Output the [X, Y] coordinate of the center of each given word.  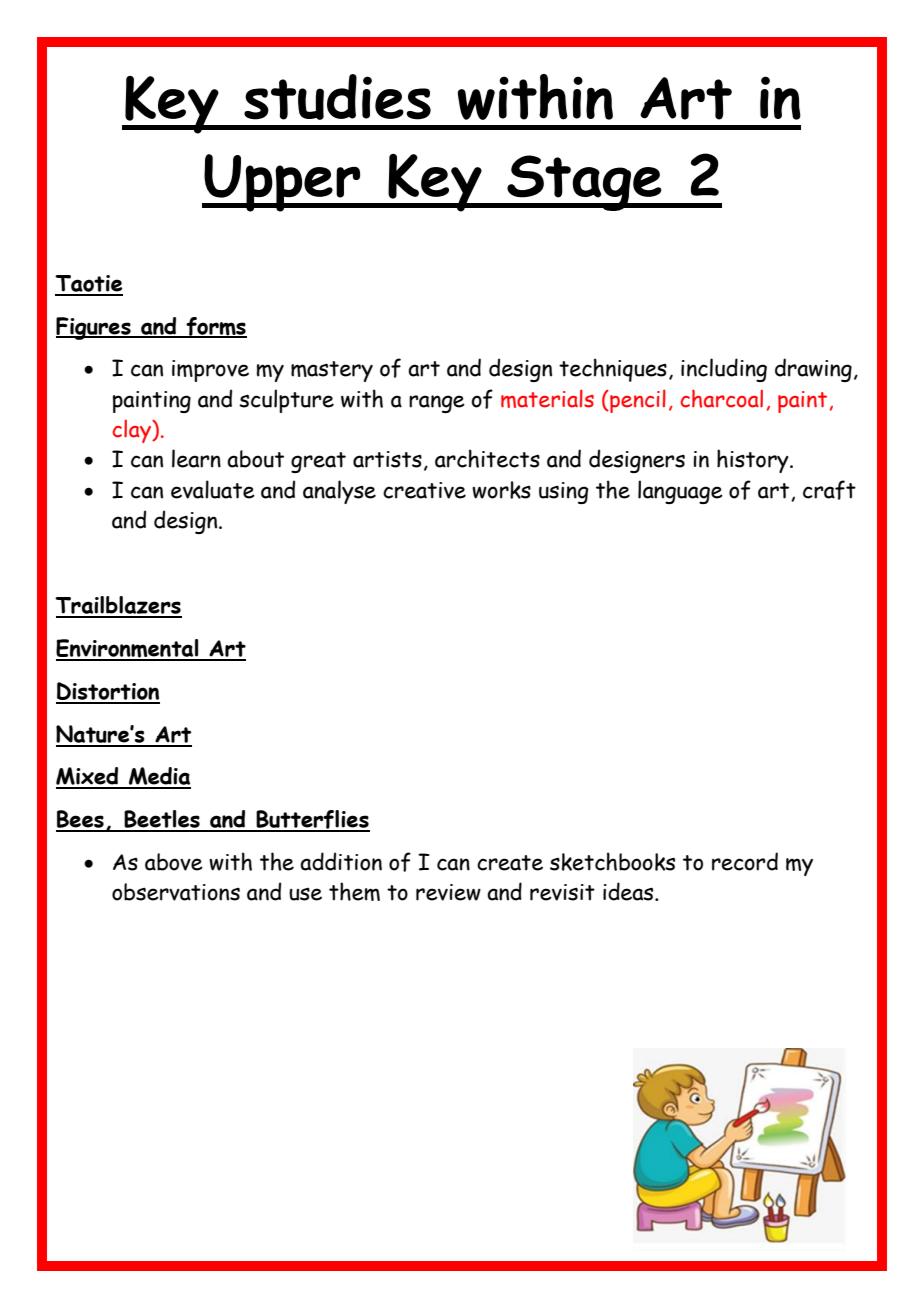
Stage [584, 183]
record [745, 861]
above [174, 862]
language [680, 492]
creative [424, 490]
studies [337, 97]
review [448, 892]
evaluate [213, 489]
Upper [282, 183]
